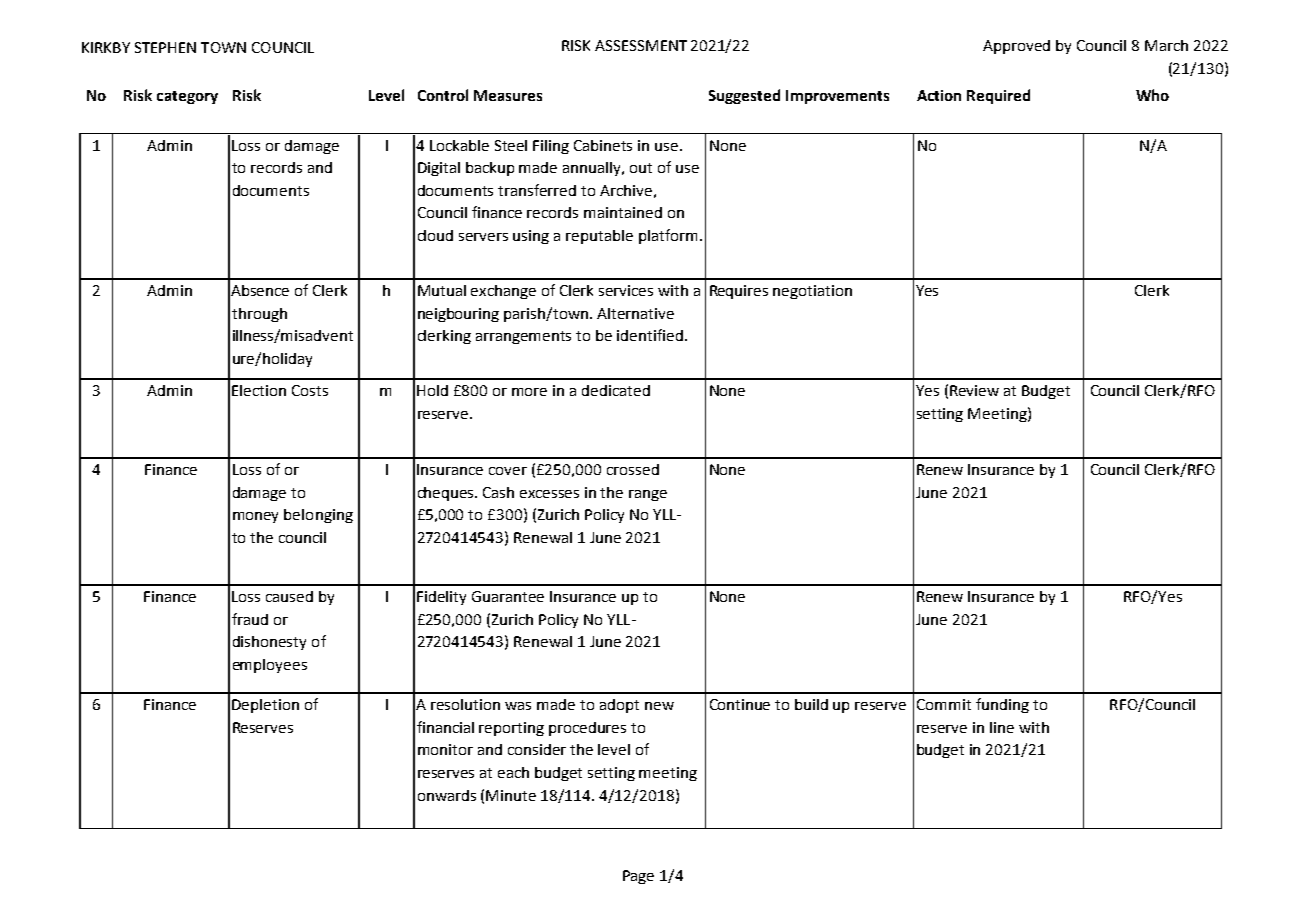  I want to click on negotiation, so click(812, 292).
